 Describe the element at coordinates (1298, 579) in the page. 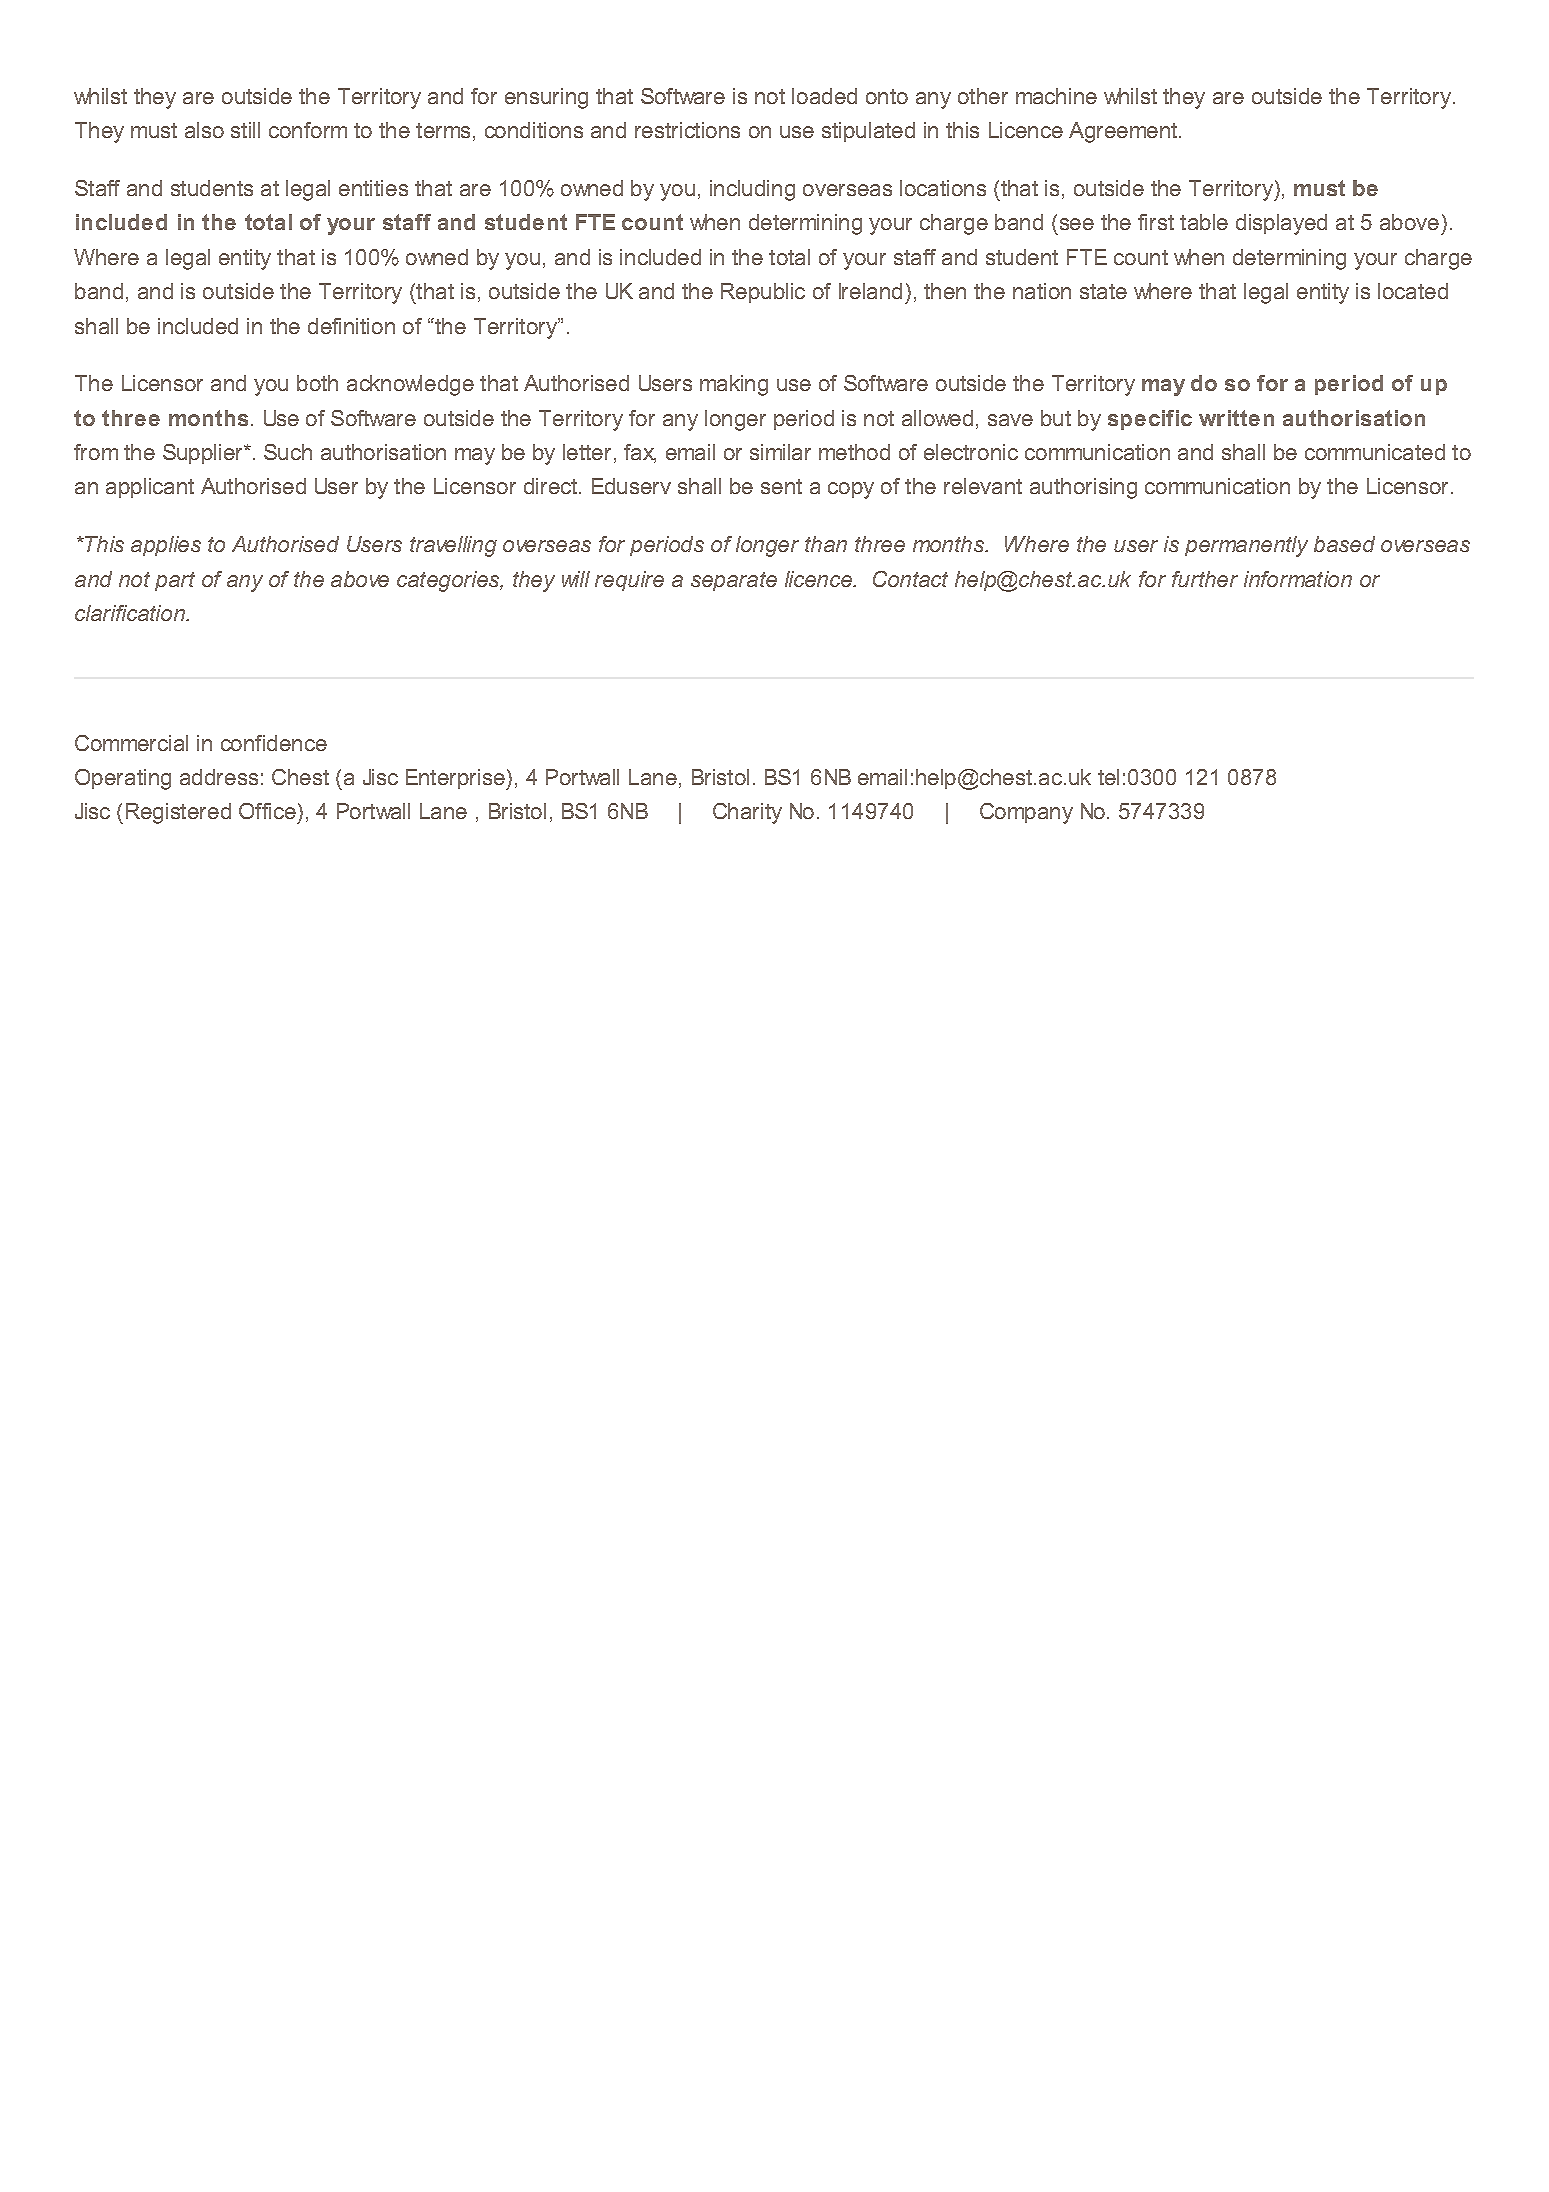

I see `information` at that location.
